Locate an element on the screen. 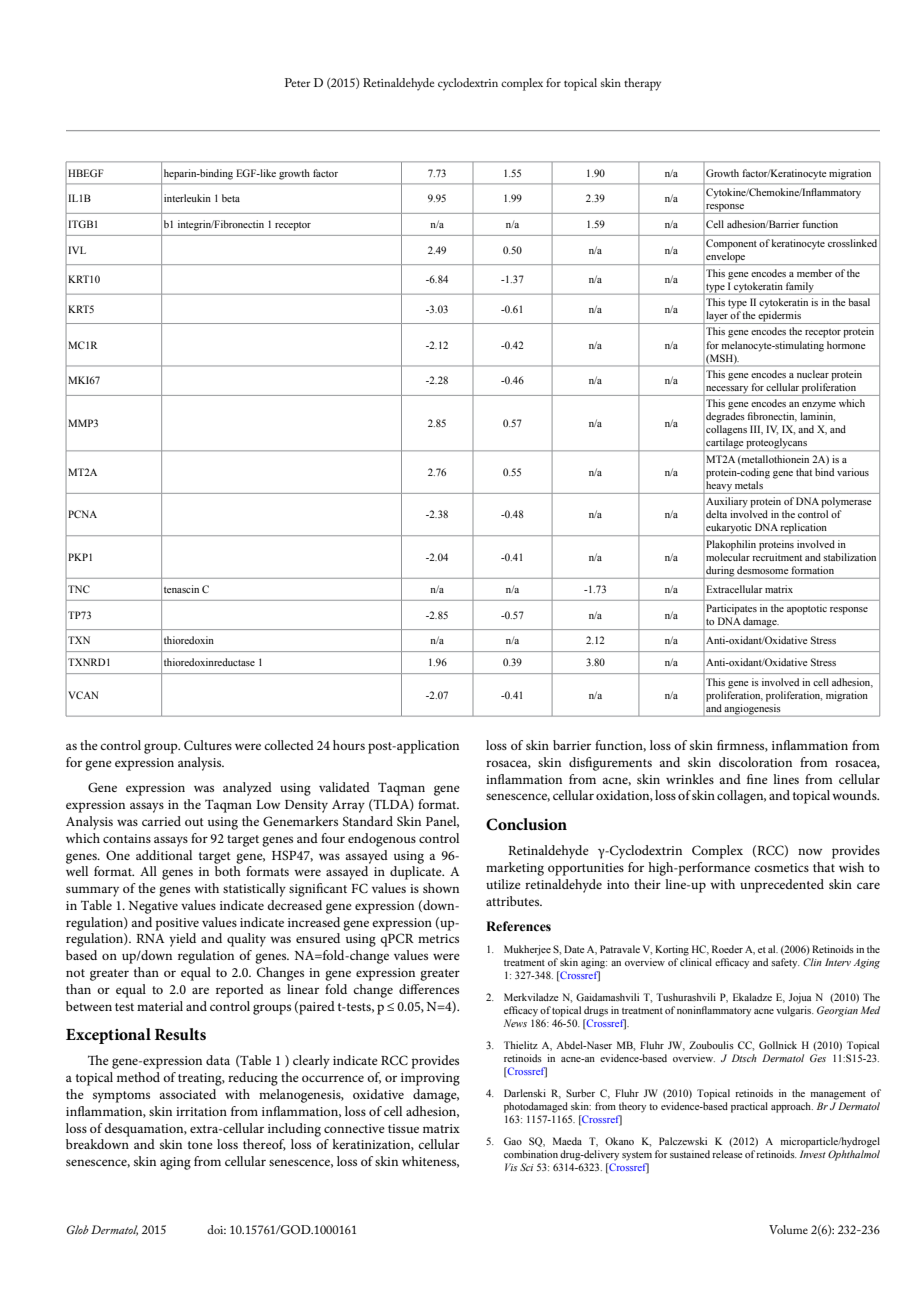  beta is located at coordinates (231, 198).
